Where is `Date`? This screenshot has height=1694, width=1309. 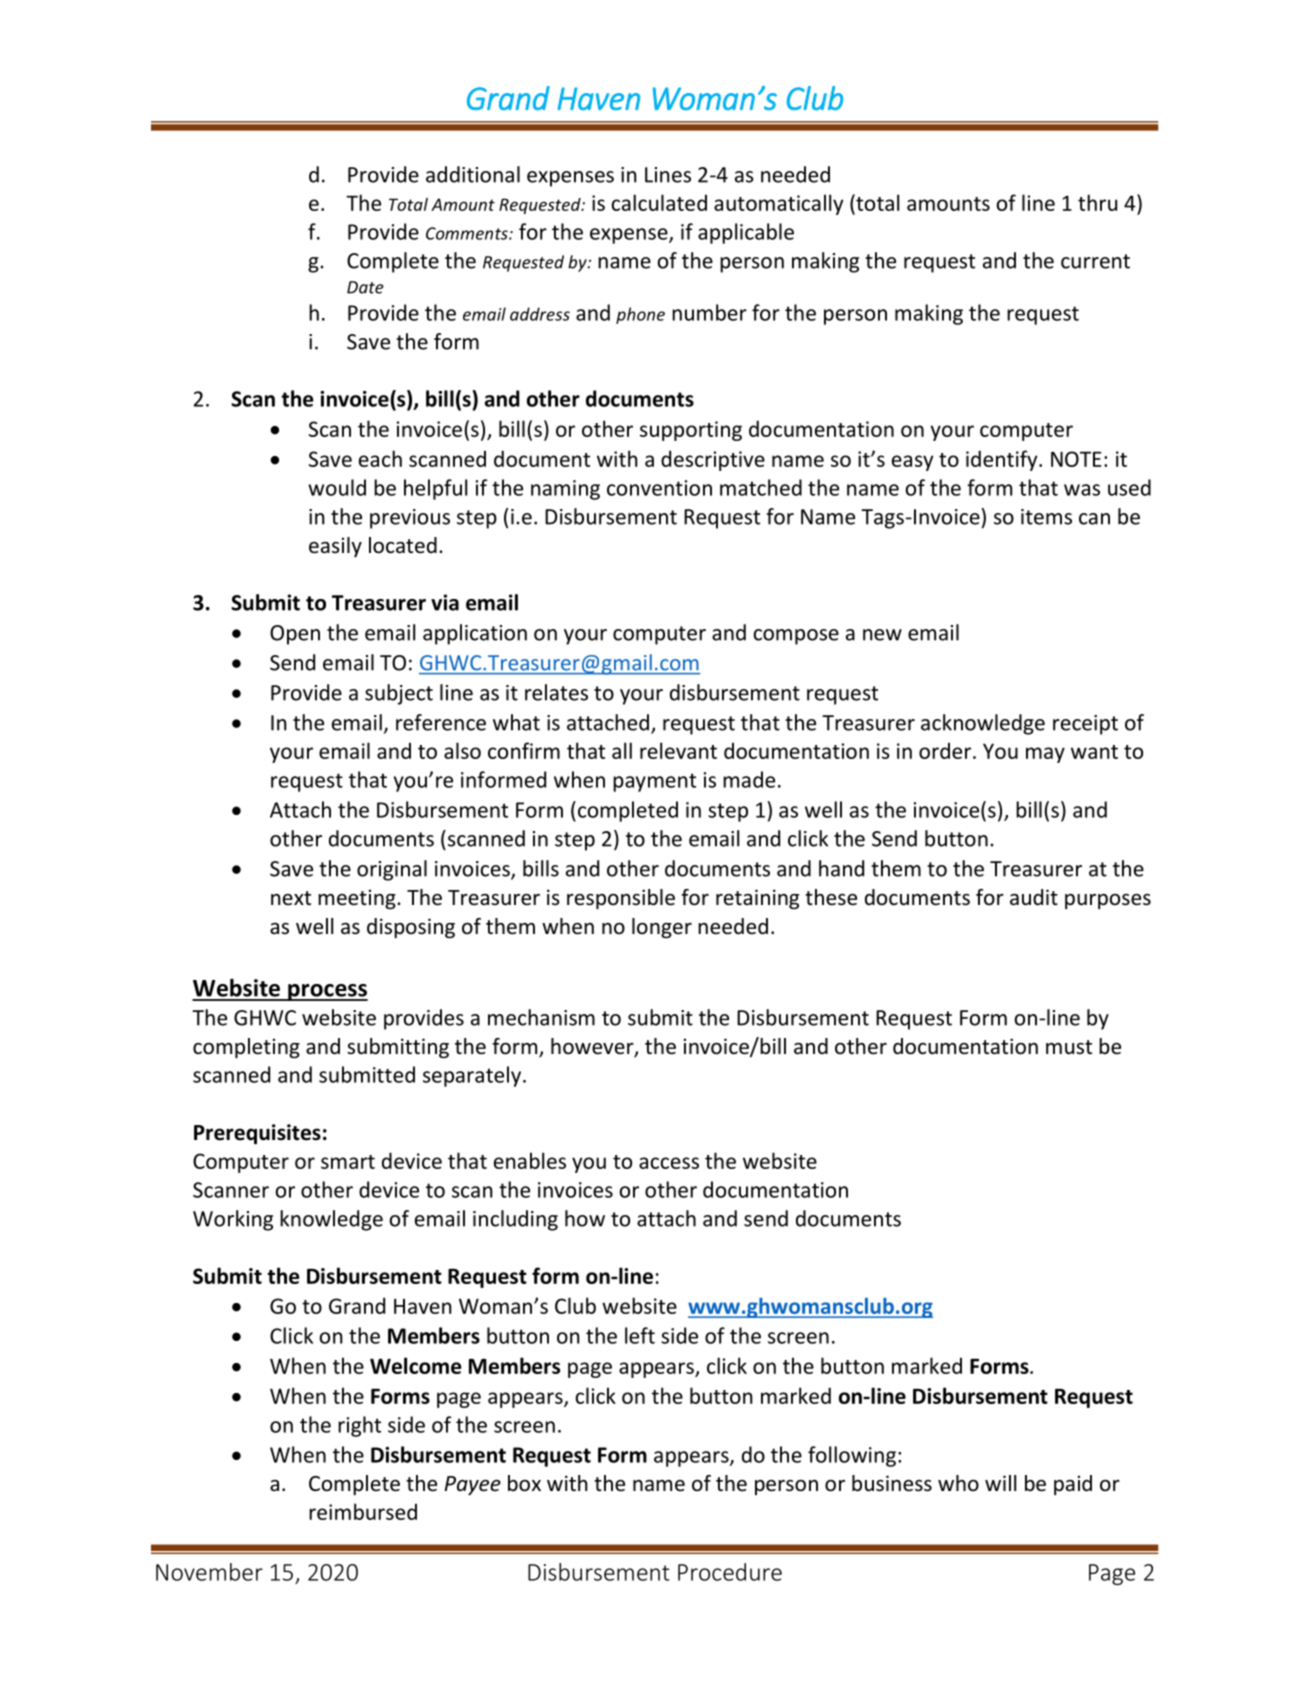 Date is located at coordinates (365, 287).
